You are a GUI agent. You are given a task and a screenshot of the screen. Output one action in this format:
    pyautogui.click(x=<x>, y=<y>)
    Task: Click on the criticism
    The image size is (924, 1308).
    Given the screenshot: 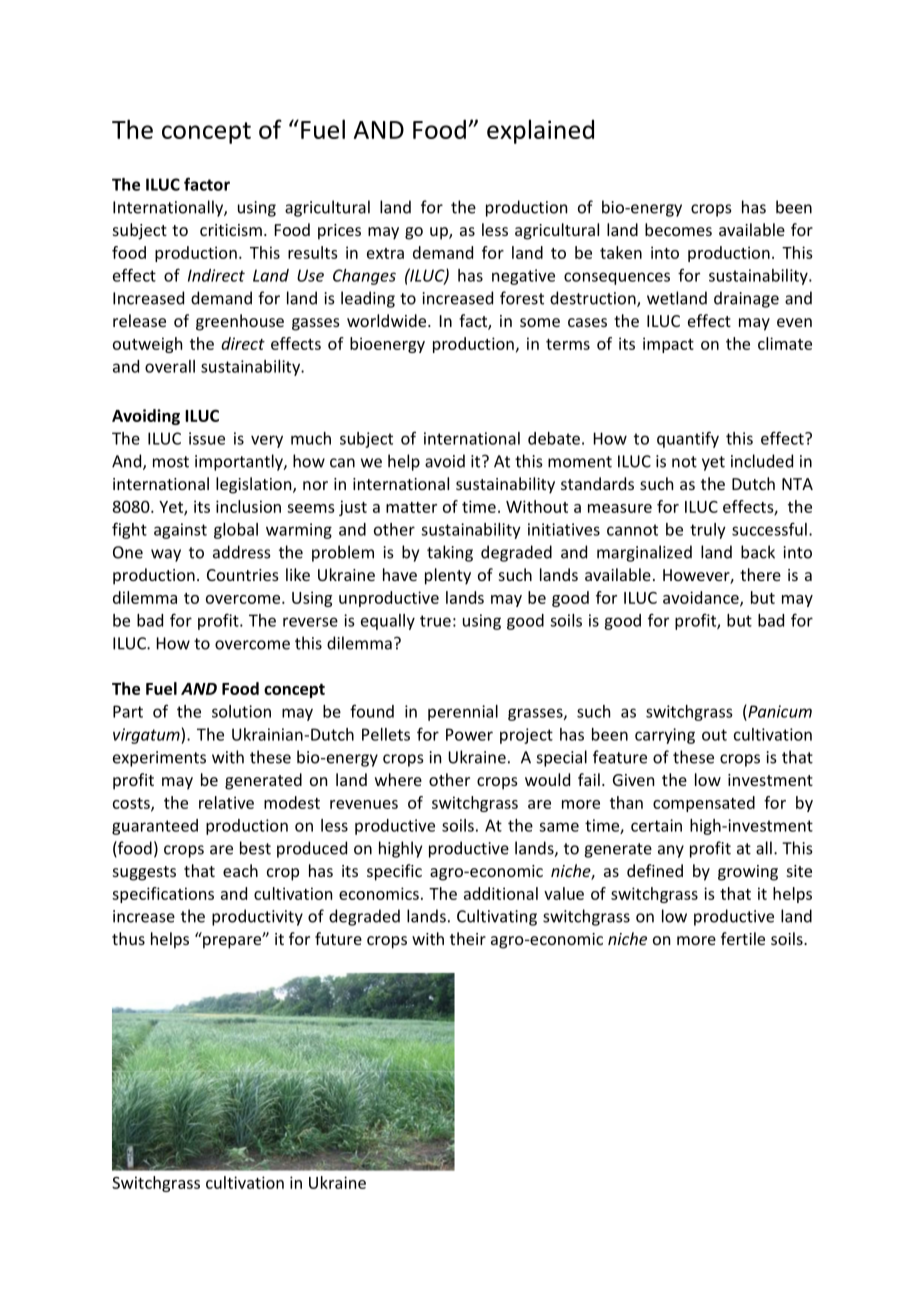 What is the action you would take?
    pyautogui.click(x=231, y=230)
